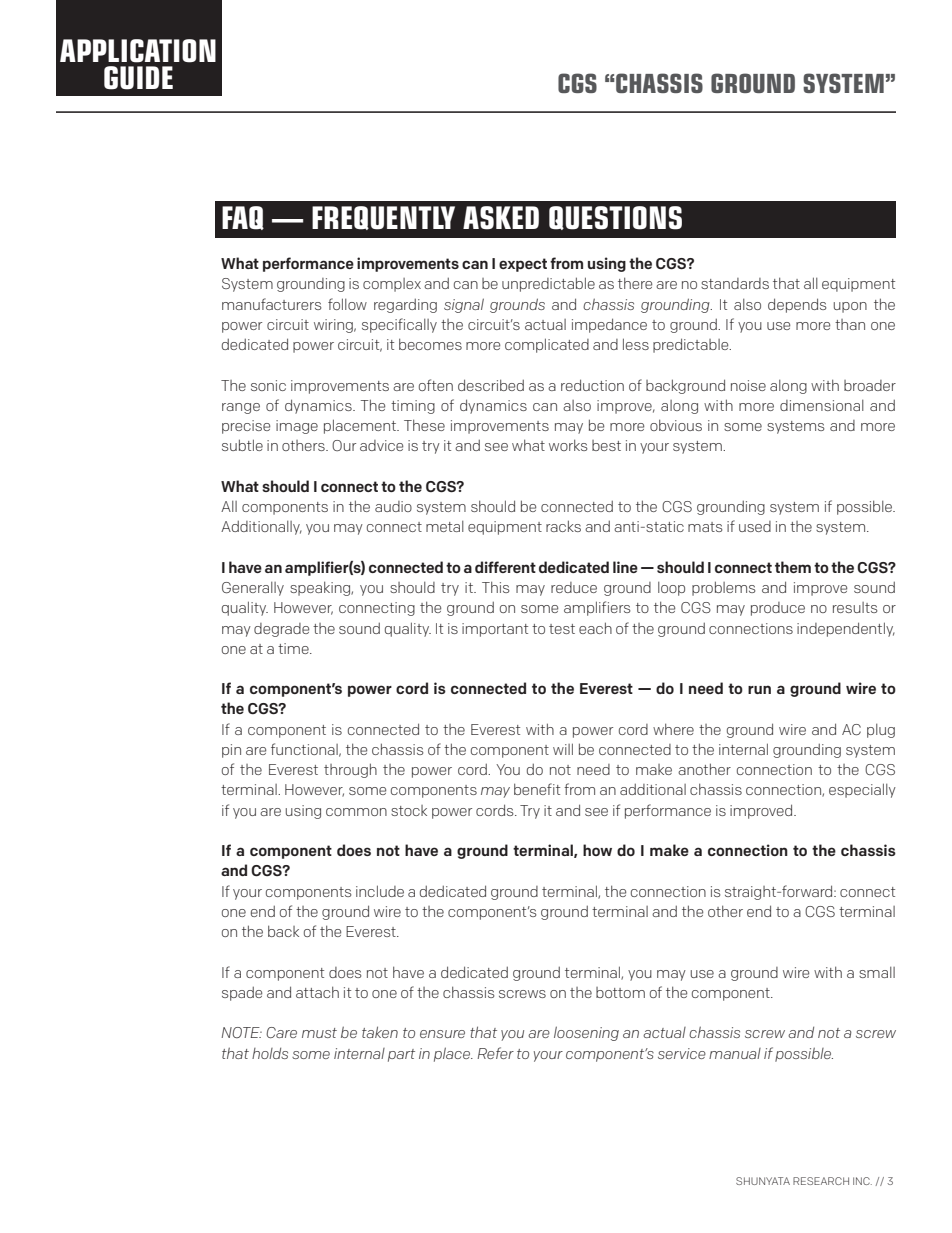  What do you see at coordinates (568, 445) in the screenshot?
I see `works` at bounding box center [568, 445].
